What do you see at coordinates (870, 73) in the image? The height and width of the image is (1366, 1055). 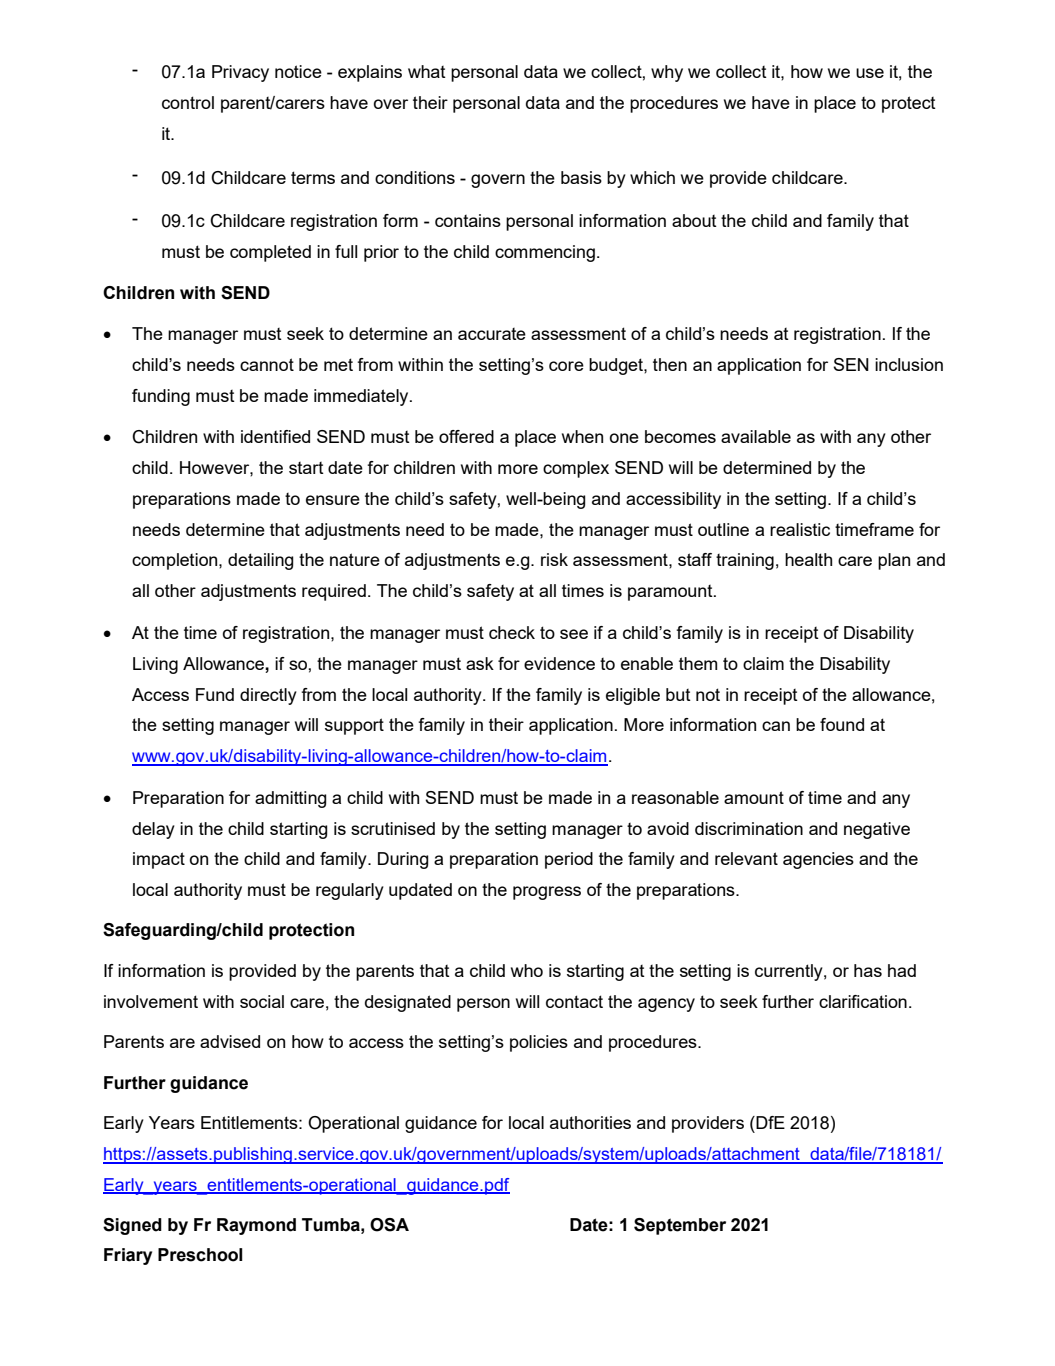 I see `use` at bounding box center [870, 73].
